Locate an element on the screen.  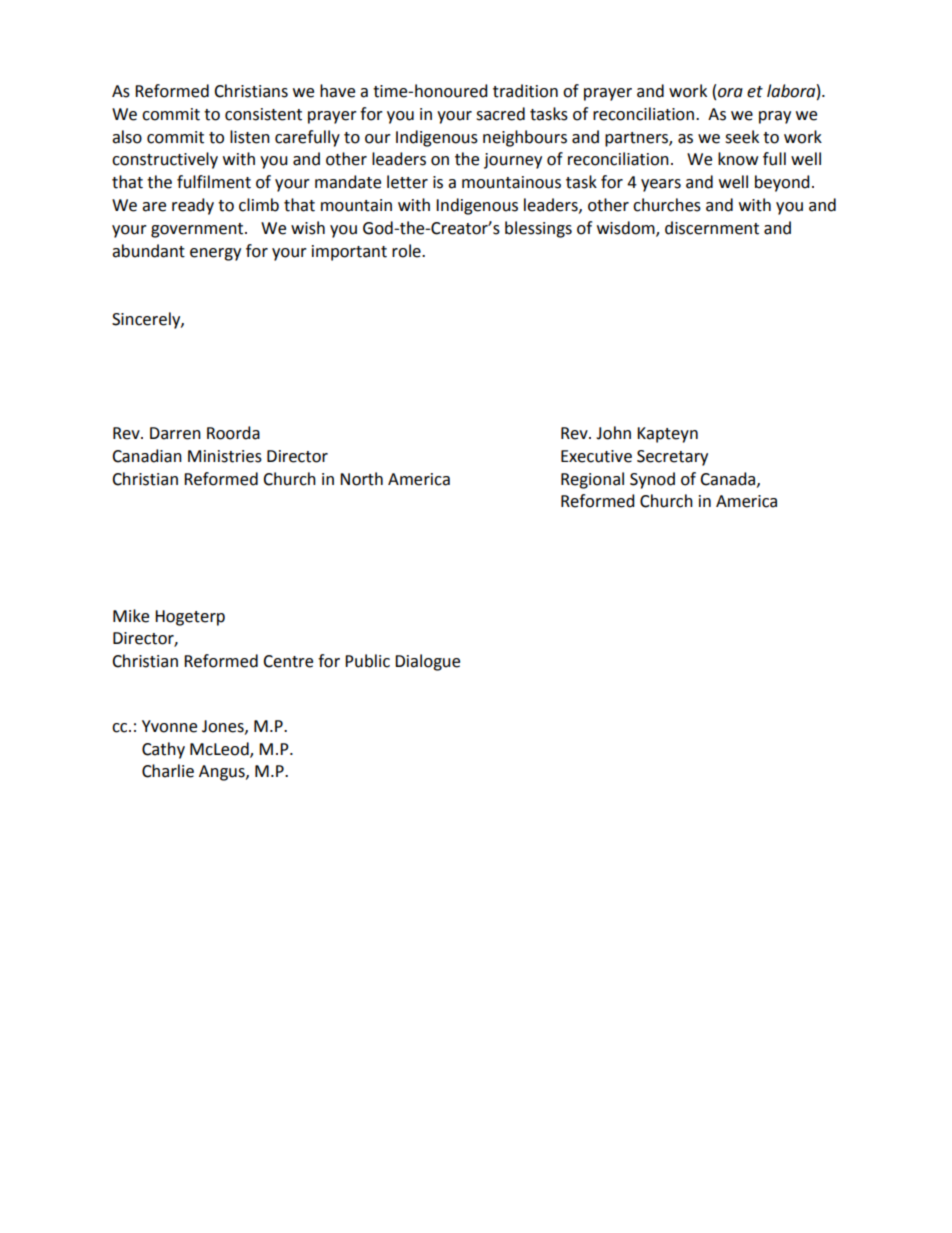
Secretary is located at coordinates (672, 458).
